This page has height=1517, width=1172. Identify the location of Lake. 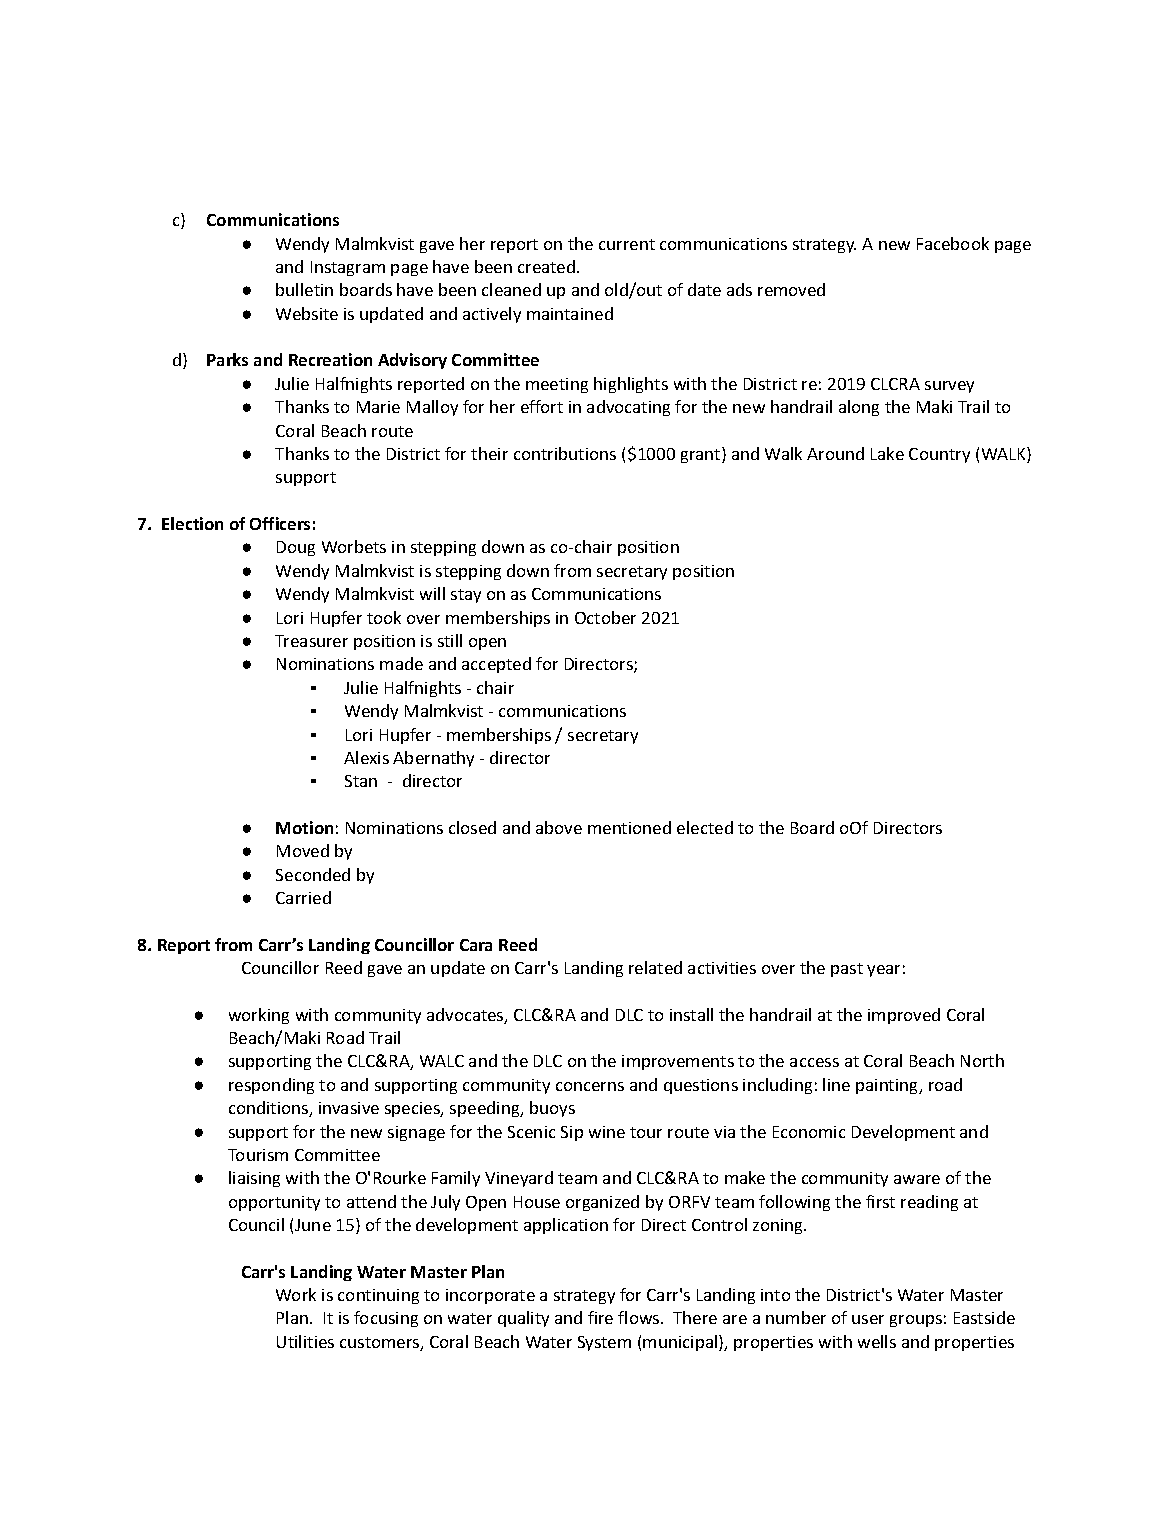
(887, 453).
